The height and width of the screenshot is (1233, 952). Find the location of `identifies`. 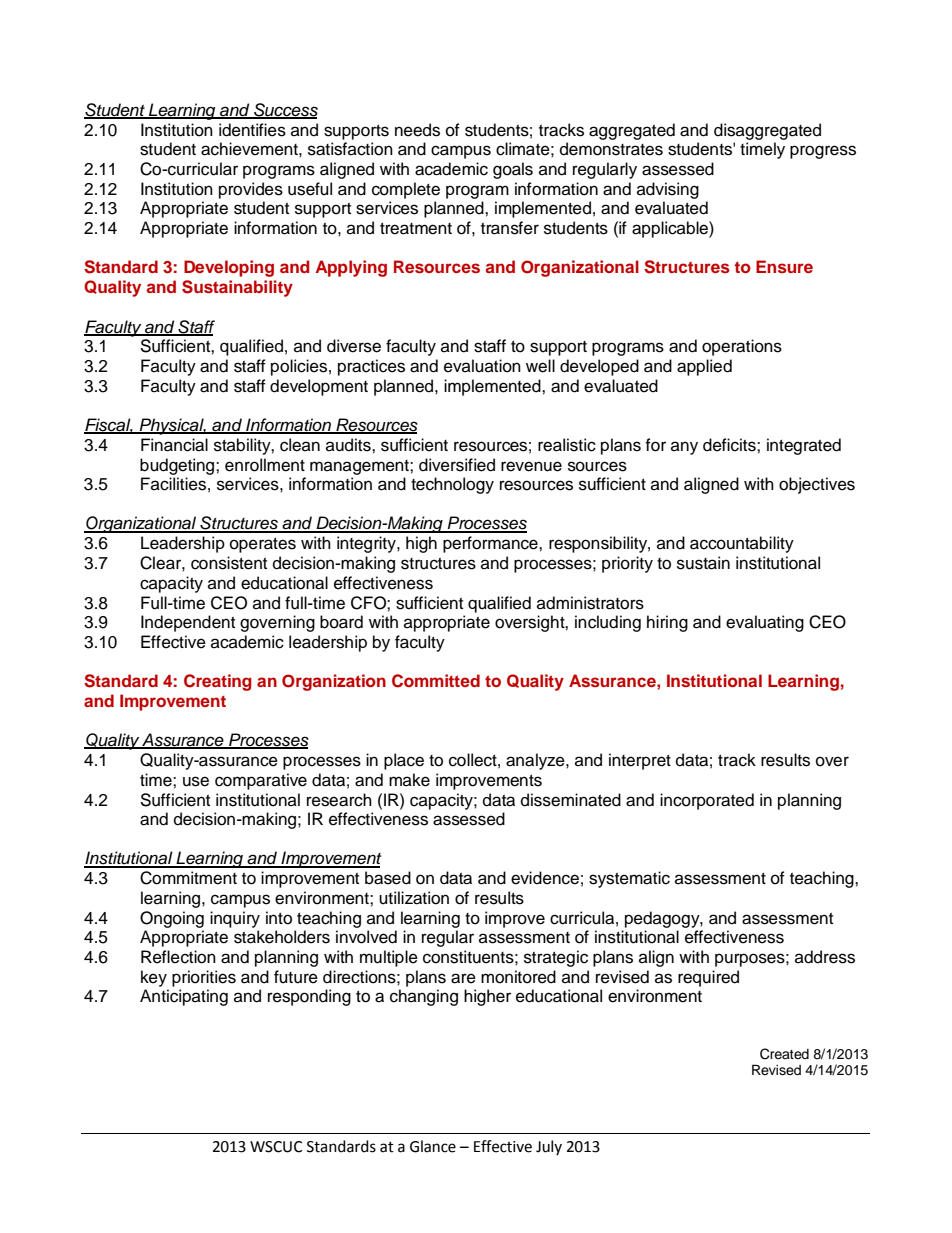

identifies is located at coordinates (252, 130).
